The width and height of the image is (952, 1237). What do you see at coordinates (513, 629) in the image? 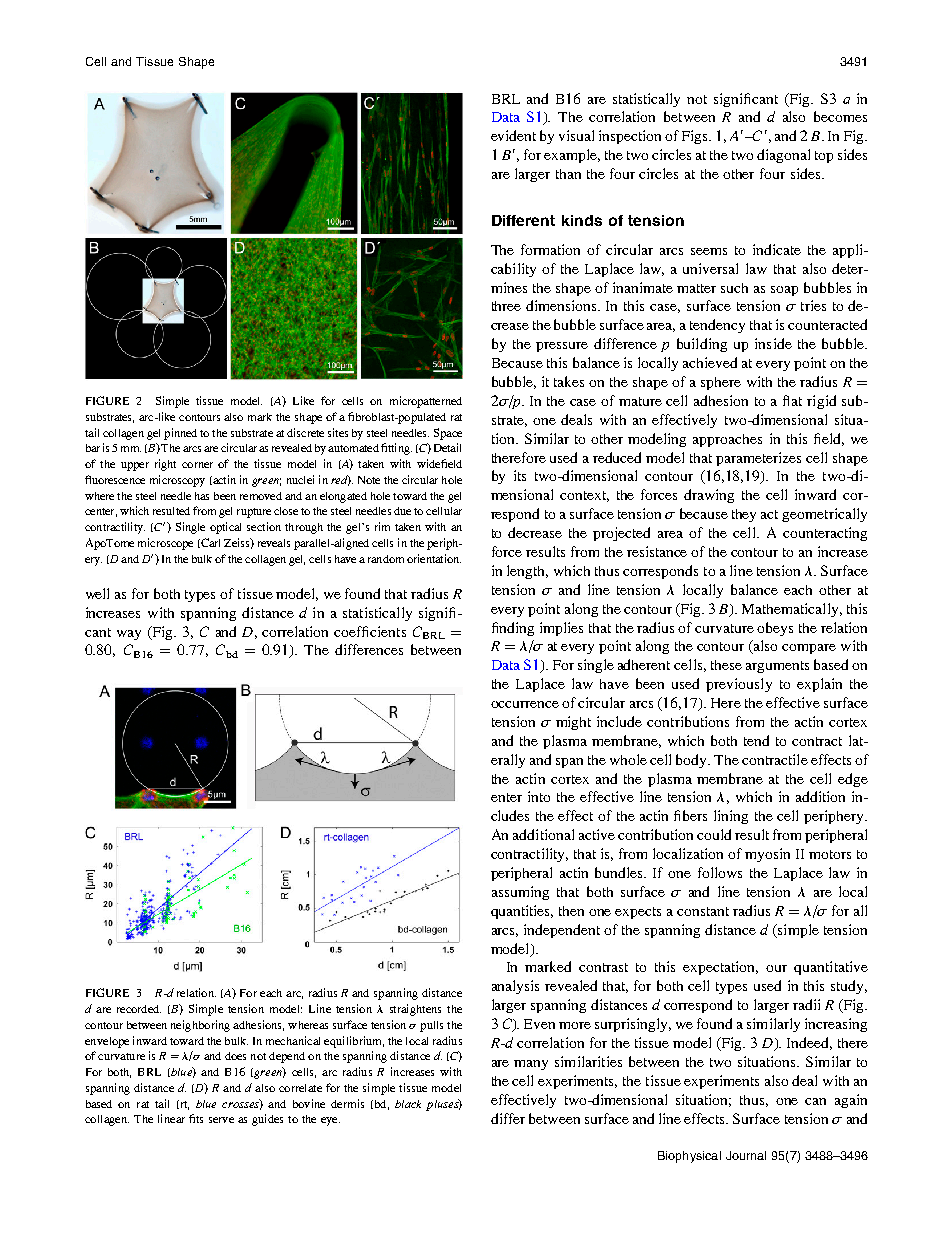
I see `finding` at bounding box center [513, 629].
